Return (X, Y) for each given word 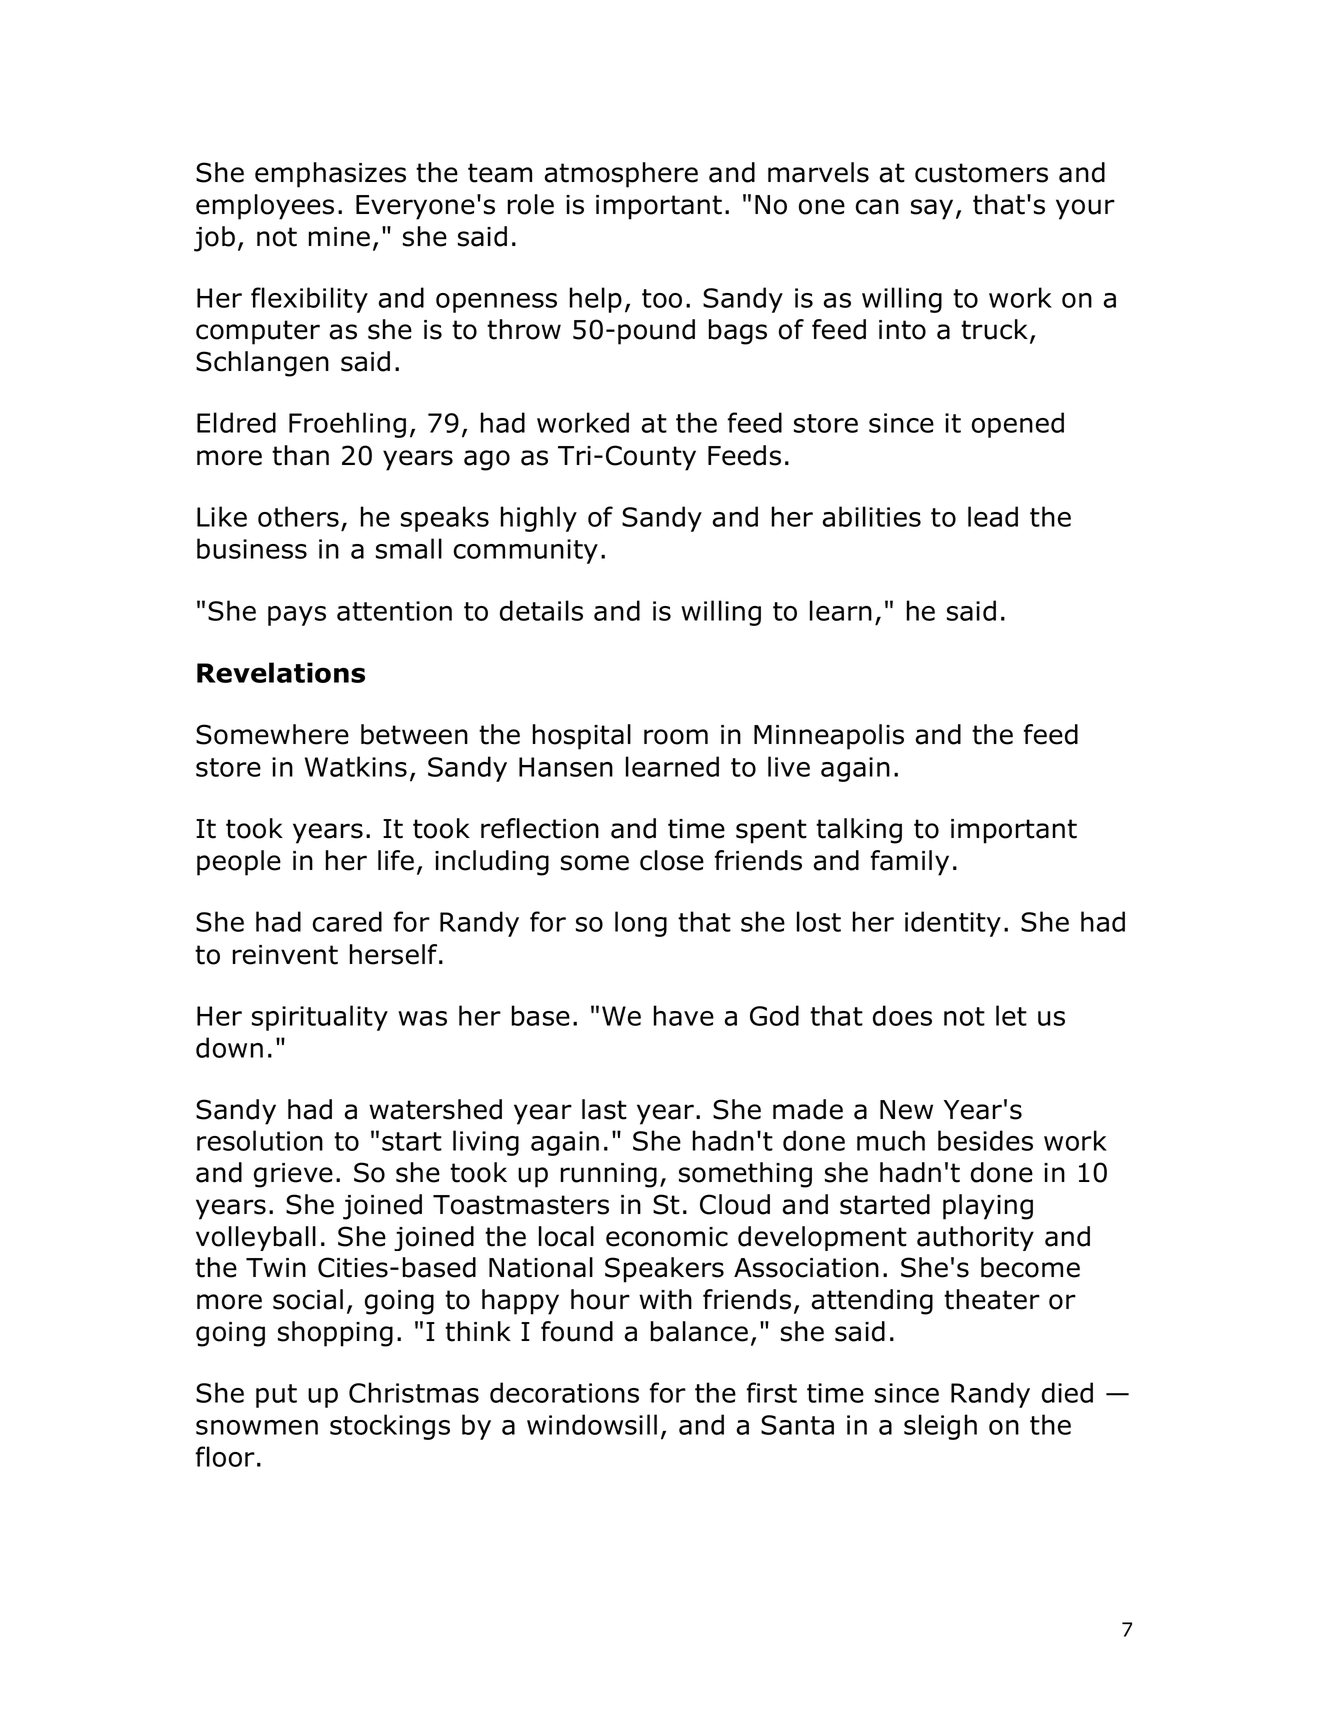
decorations (564, 1392)
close (672, 860)
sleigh (940, 1427)
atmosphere (621, 175)
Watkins (356, 766)
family (910, 863)
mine (339, 237)
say (932, 209)
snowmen (257, 1427)
